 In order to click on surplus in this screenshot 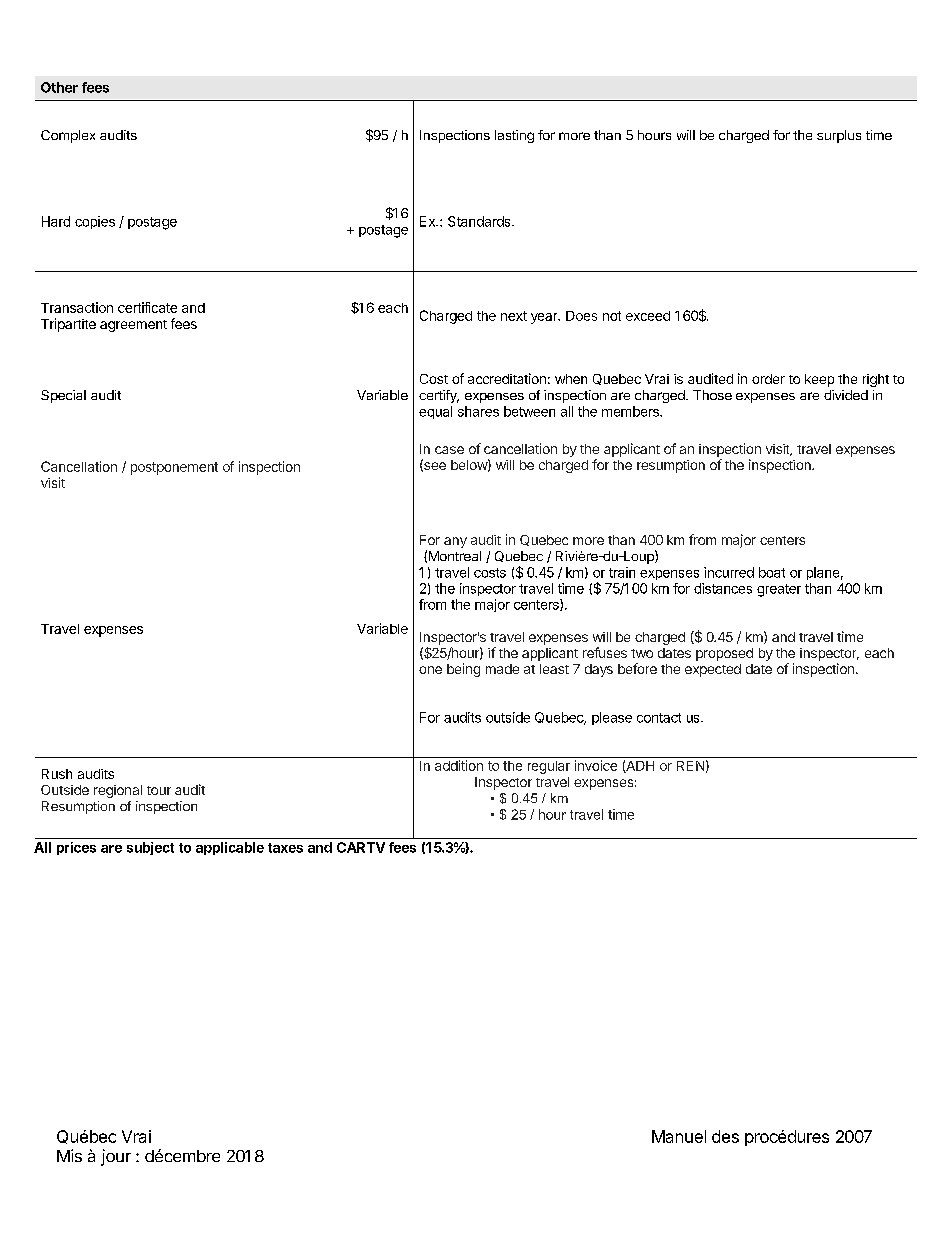, I will do `click(839, 136)`.
